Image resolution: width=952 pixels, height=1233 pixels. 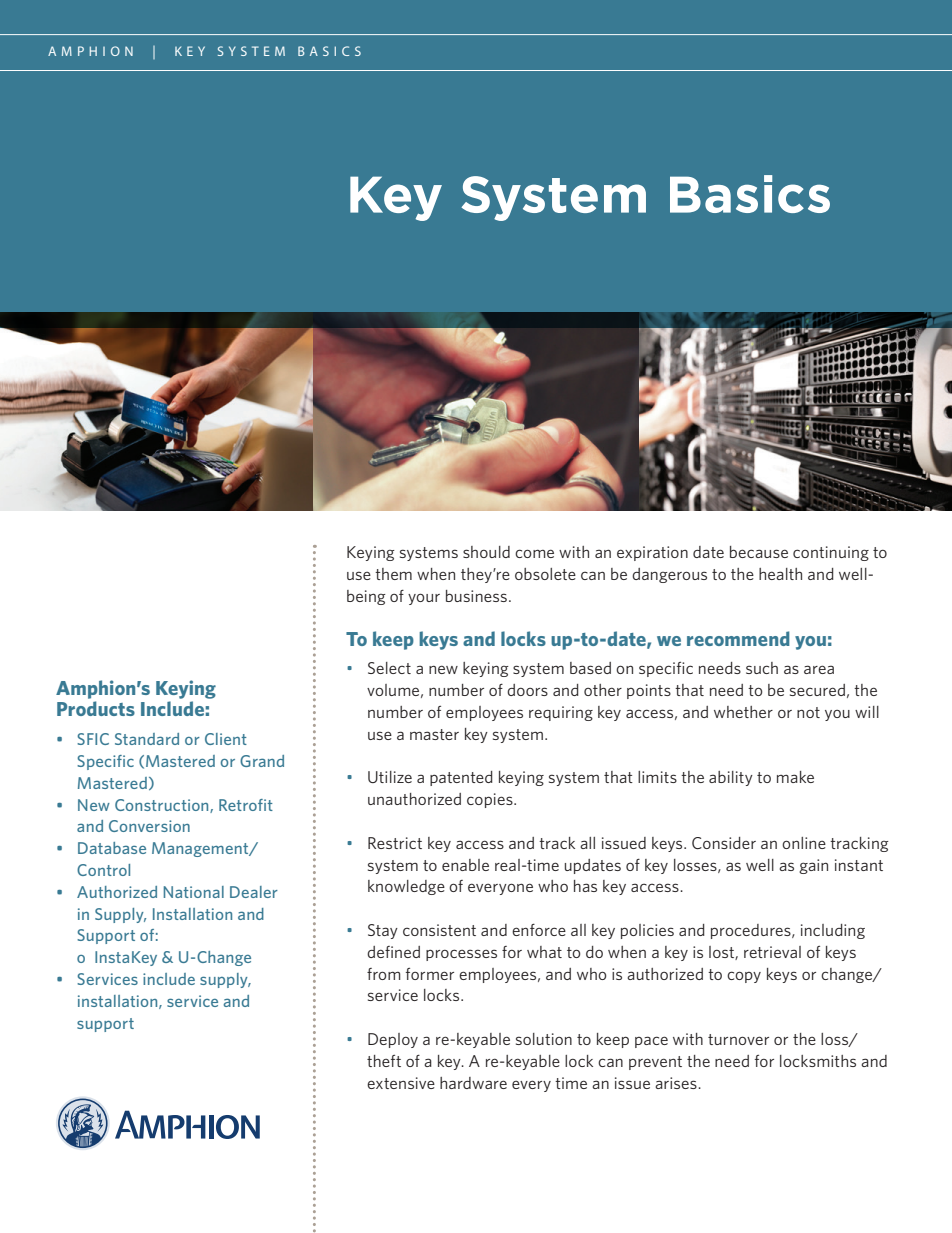 I want to click on Products, so click(x=96, y=708).
